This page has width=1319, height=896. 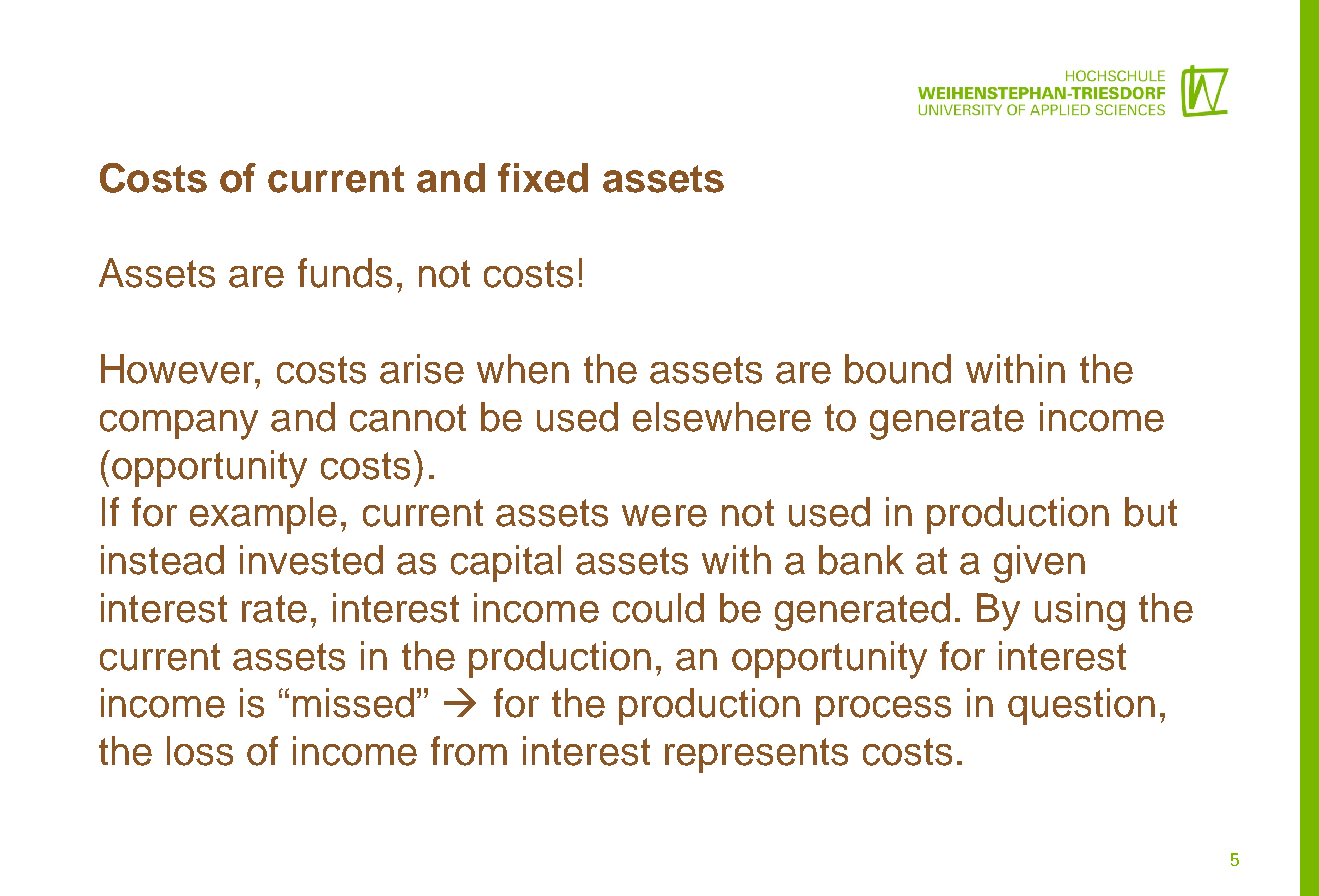 I want to click on loss, so click(x=200, y=751).
